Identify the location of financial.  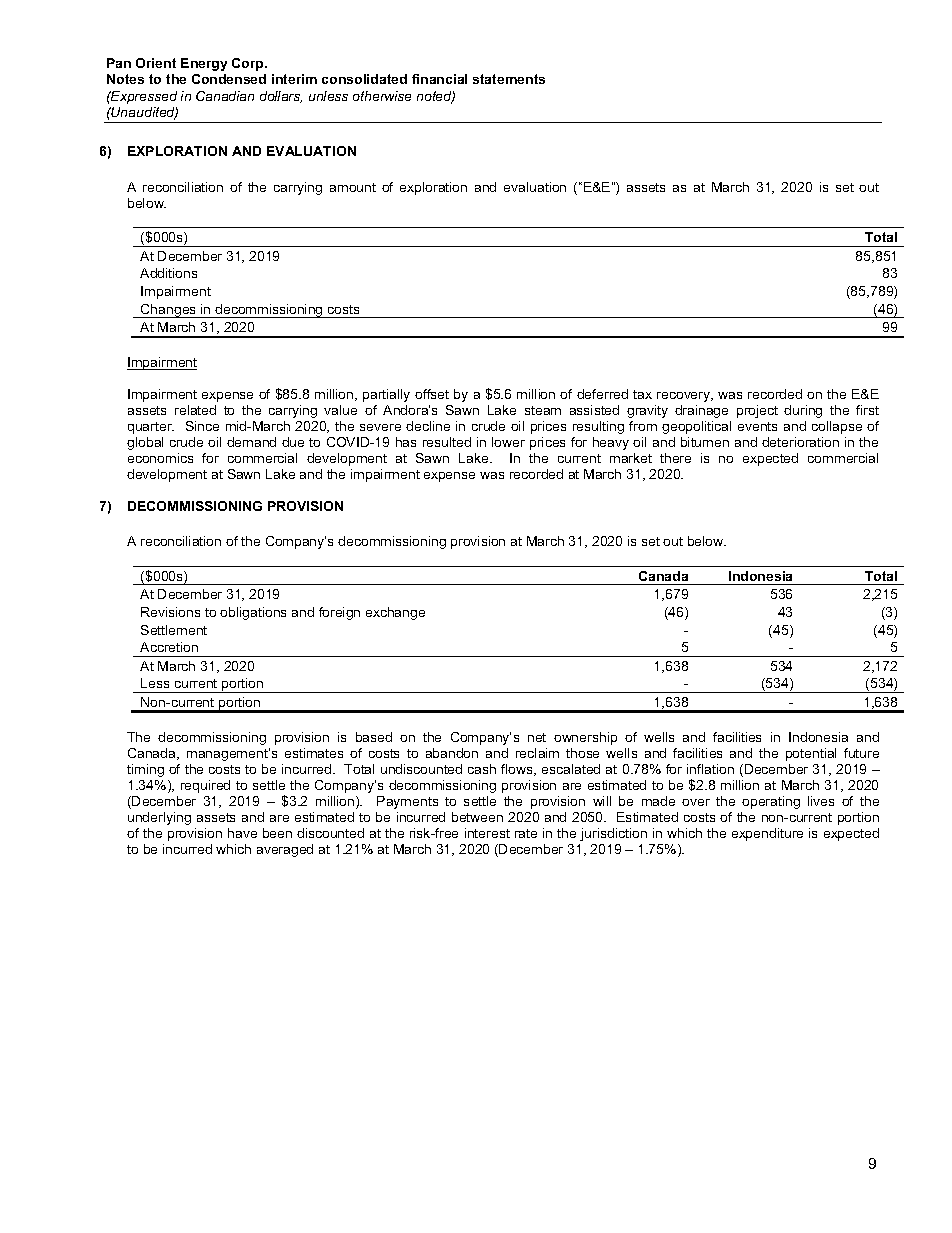
(439, 79).
